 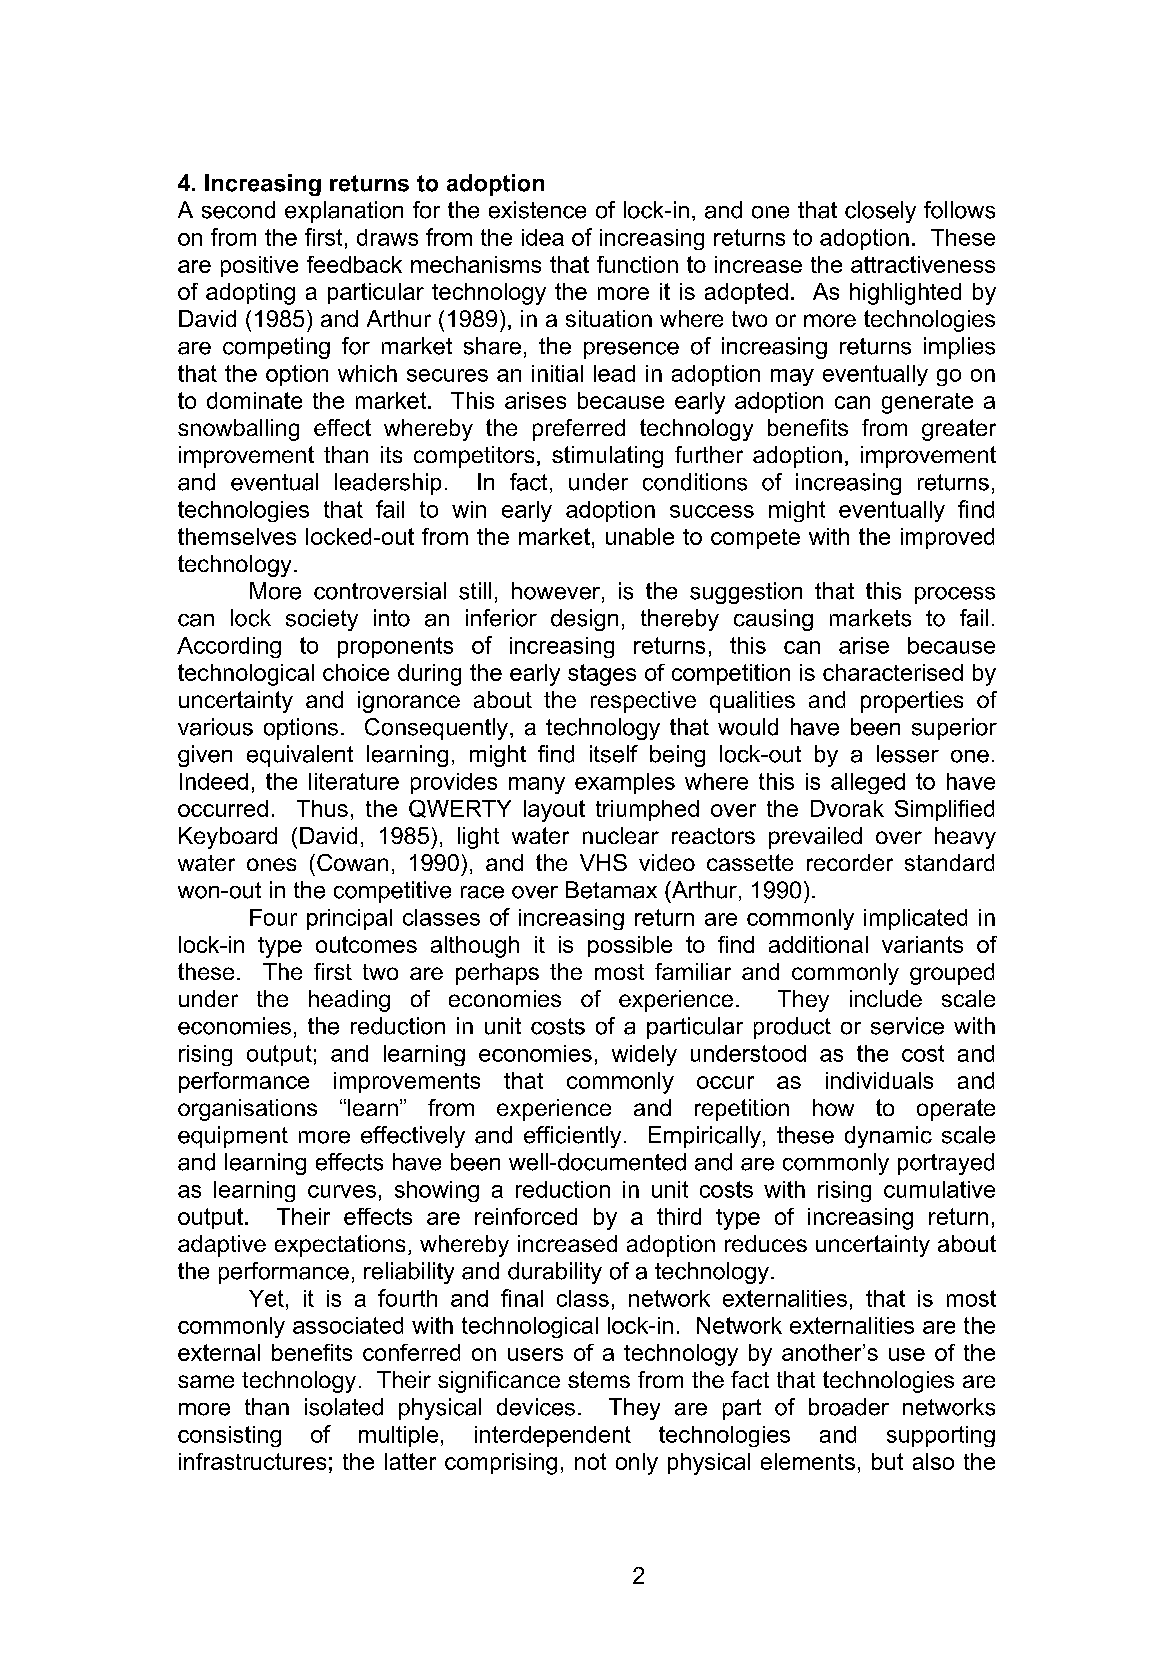 What do you see at coordinates (543, 237) in the document?
I see `idea` at bounding box center [543, 237].
